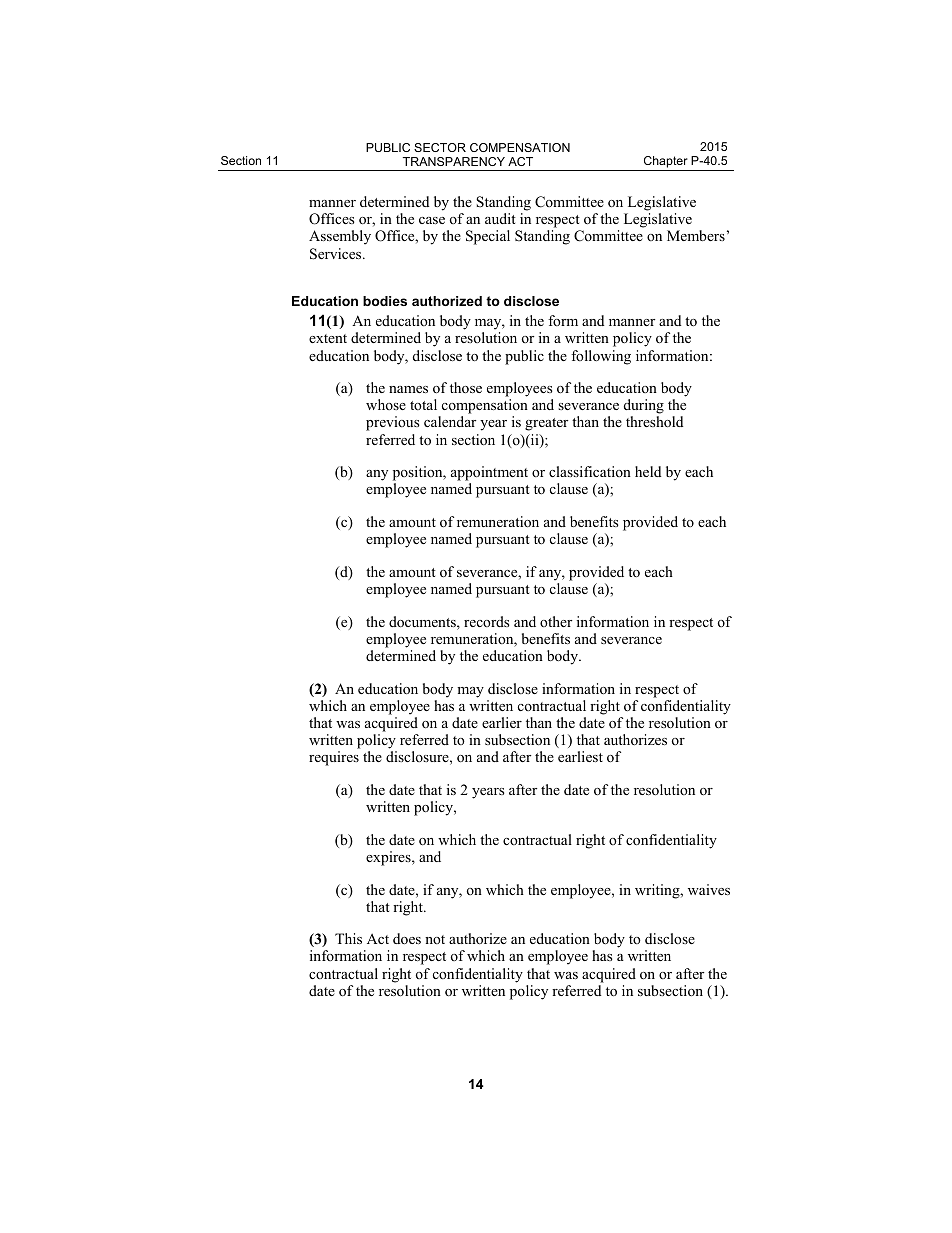  I want to click on during, so click(644, 408).
